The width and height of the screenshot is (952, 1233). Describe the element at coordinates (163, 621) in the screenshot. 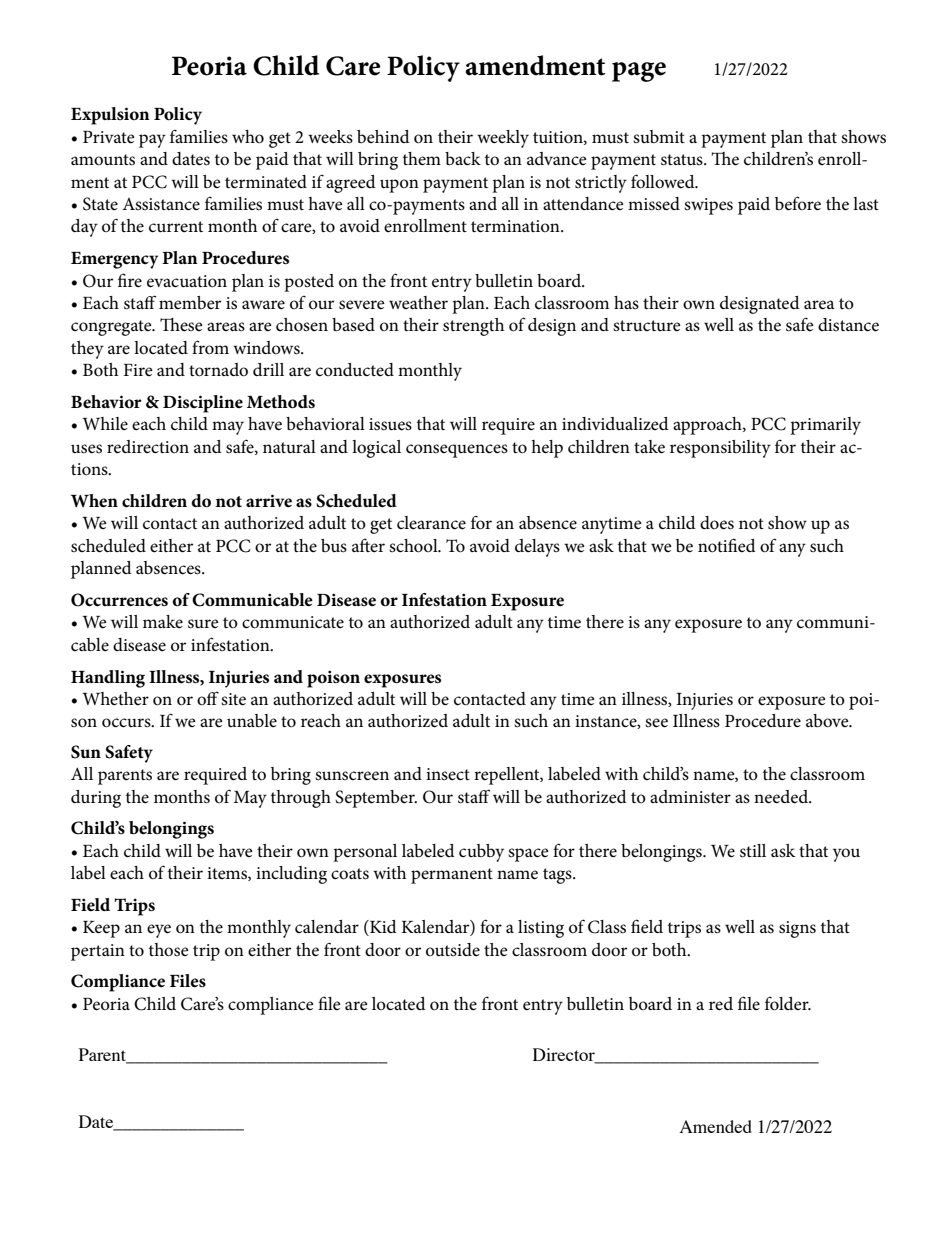

I see `make` at that location.
